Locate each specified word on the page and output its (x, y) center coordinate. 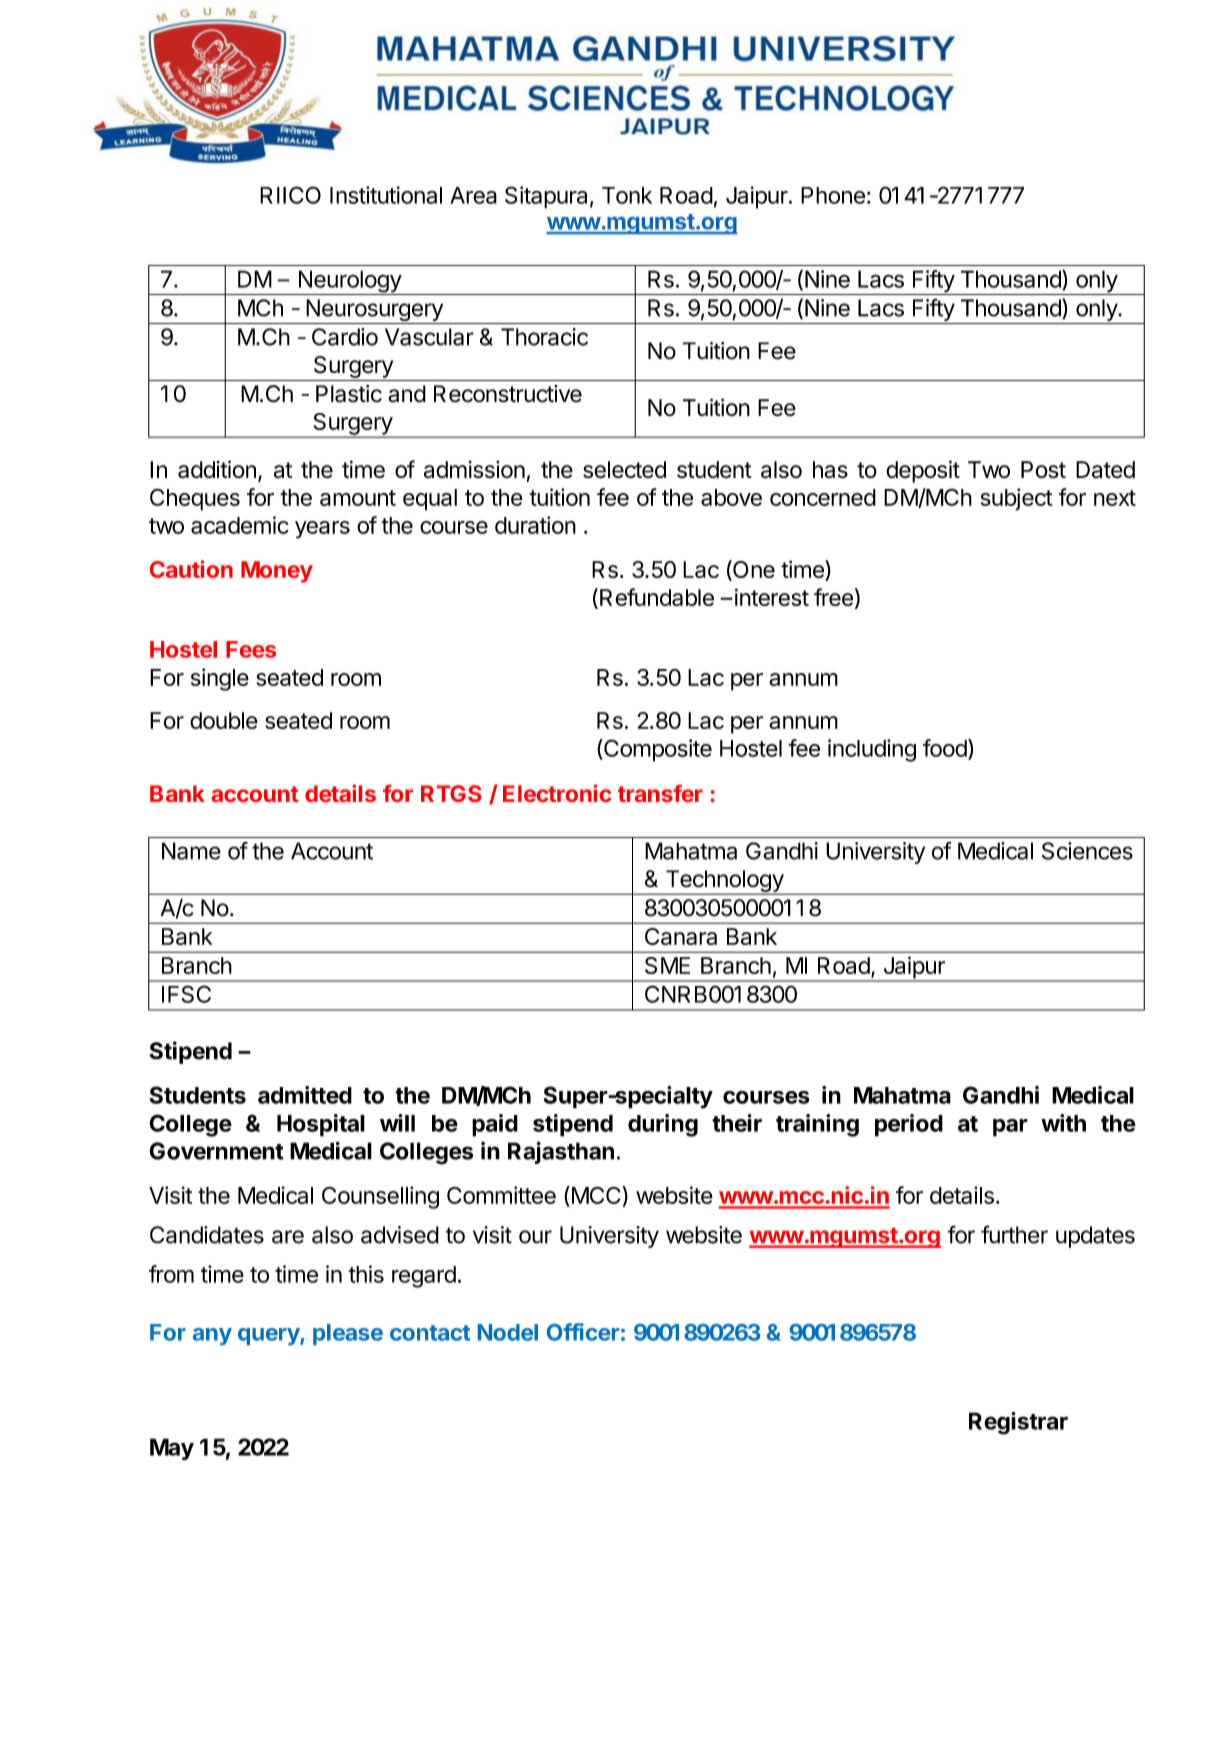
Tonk (627, 195)
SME (667, 965)
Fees (251, 649)
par (1010, 1128)
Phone (833, 195)
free (833, 597)
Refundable (657, 597)
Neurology (349, 282)
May (172, 1449)
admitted (305, 1095)
